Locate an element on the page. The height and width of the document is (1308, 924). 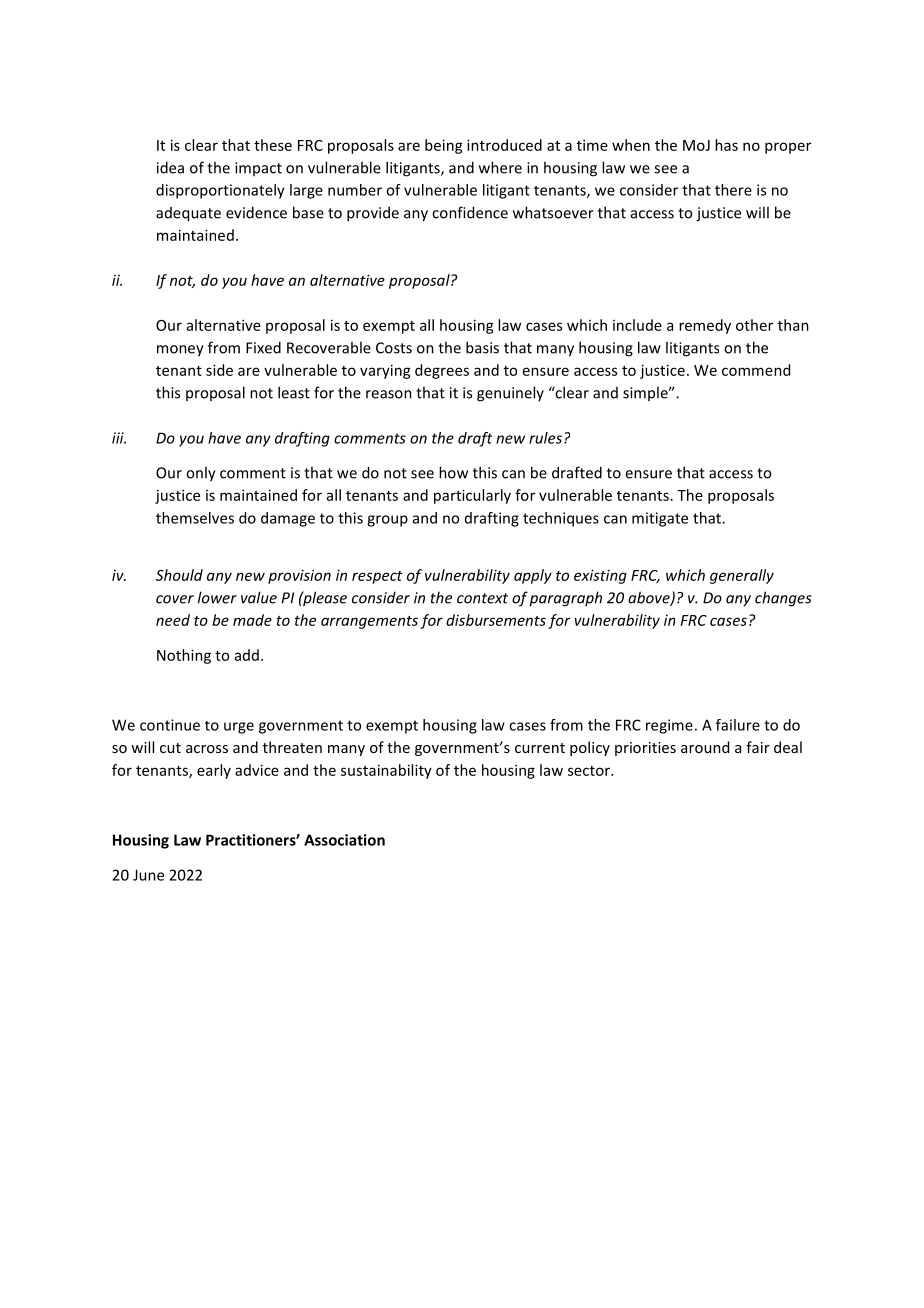
made is located at coordinates (252, 620).
